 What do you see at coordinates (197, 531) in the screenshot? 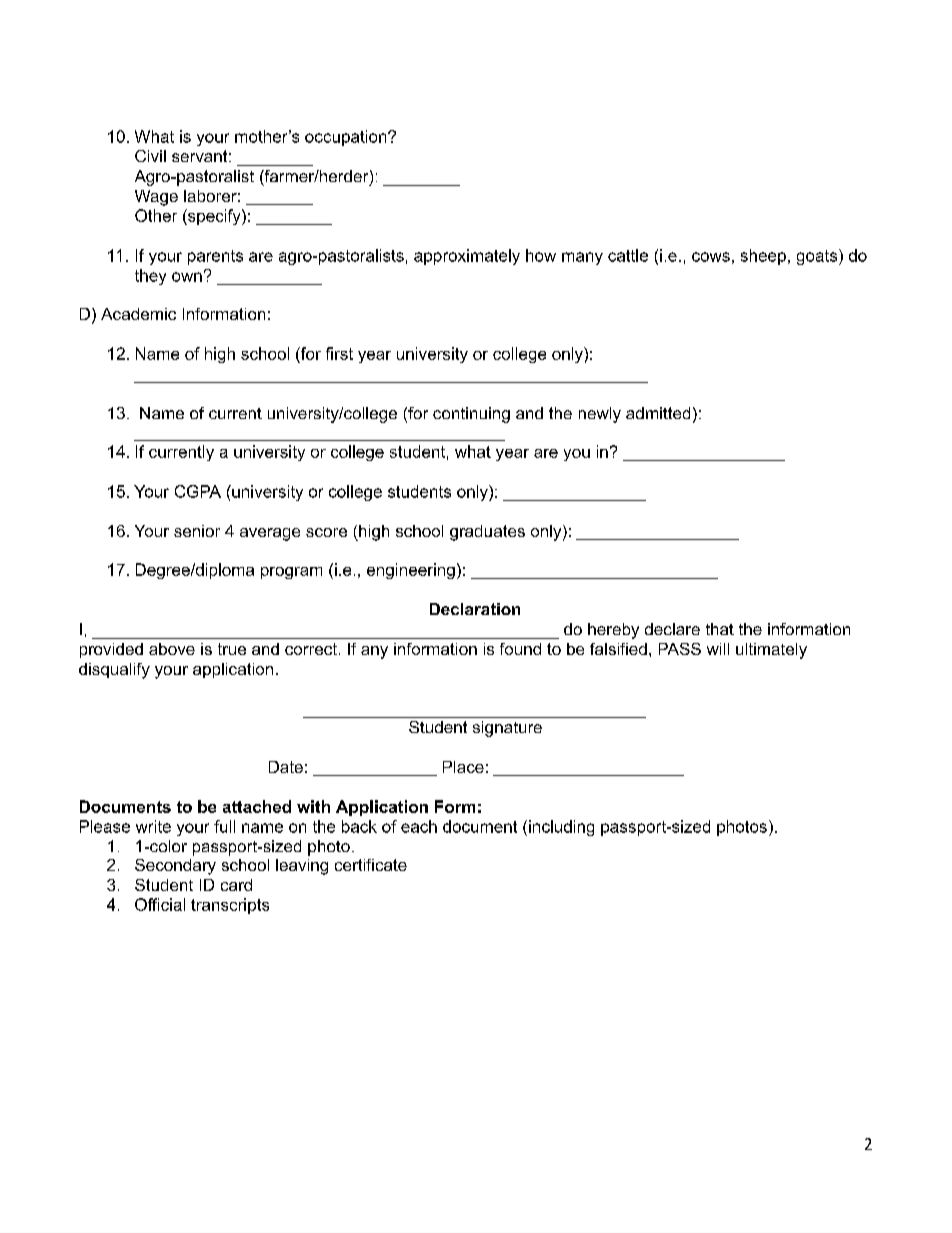
I see `senior` at bounding box center [197, 531].
